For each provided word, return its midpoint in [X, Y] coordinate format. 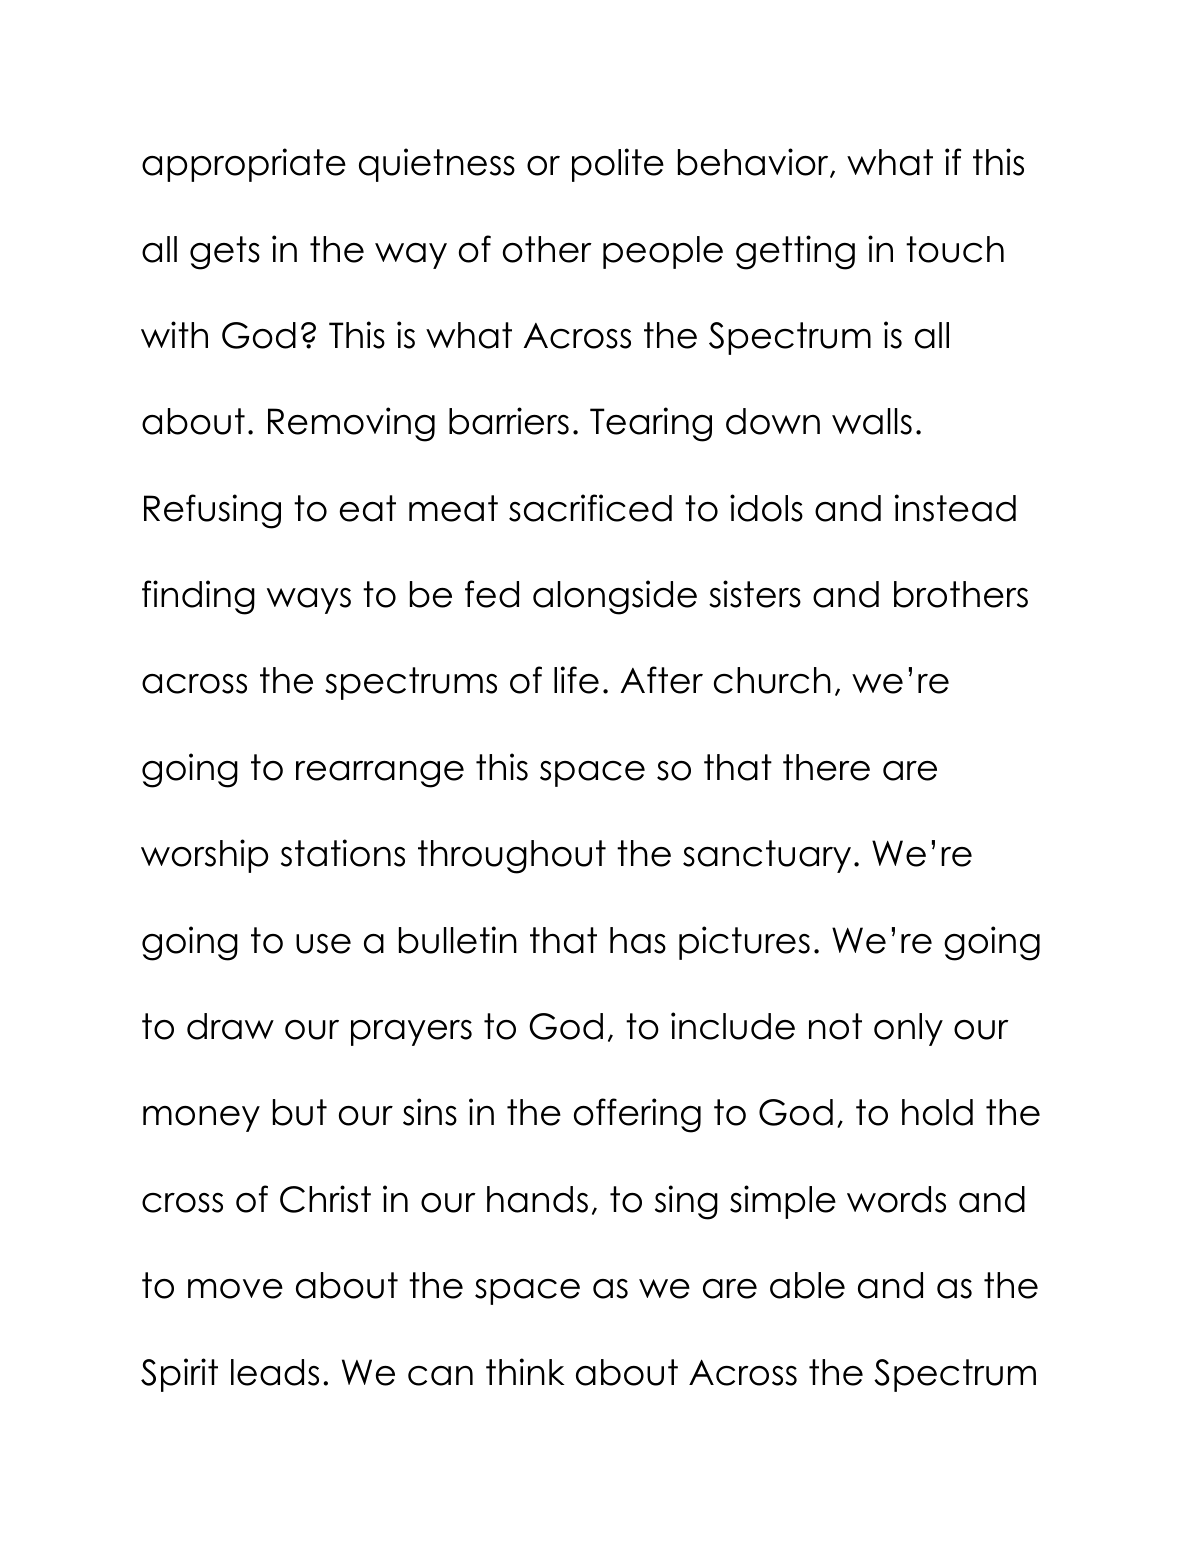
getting [795, 252]
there [826, 767]
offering [637, 1115]
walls [872, 421]
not [835, 1026]
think [525, 1371]
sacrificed [590, 508]
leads [275, 1372]
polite [618, 165]
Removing [351, 424]
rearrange [380, 774]
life [576, 680]
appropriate [244, 165]
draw [230, 1026]
